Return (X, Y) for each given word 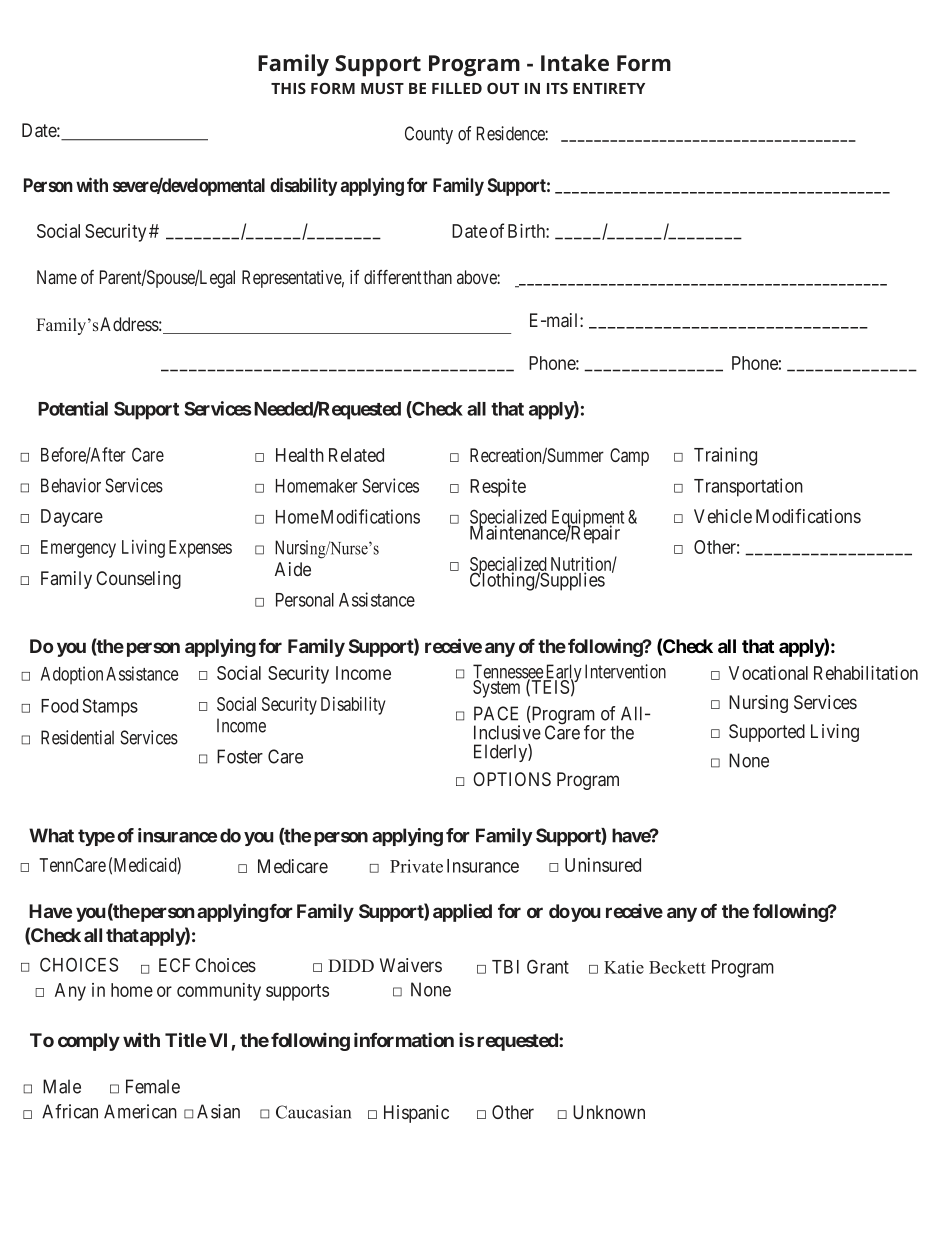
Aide (293, 569)
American (140, 1111)
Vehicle (723, 516)
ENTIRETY (609, 88)
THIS (288, 88)
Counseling (138, 580)
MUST (382, 88)
